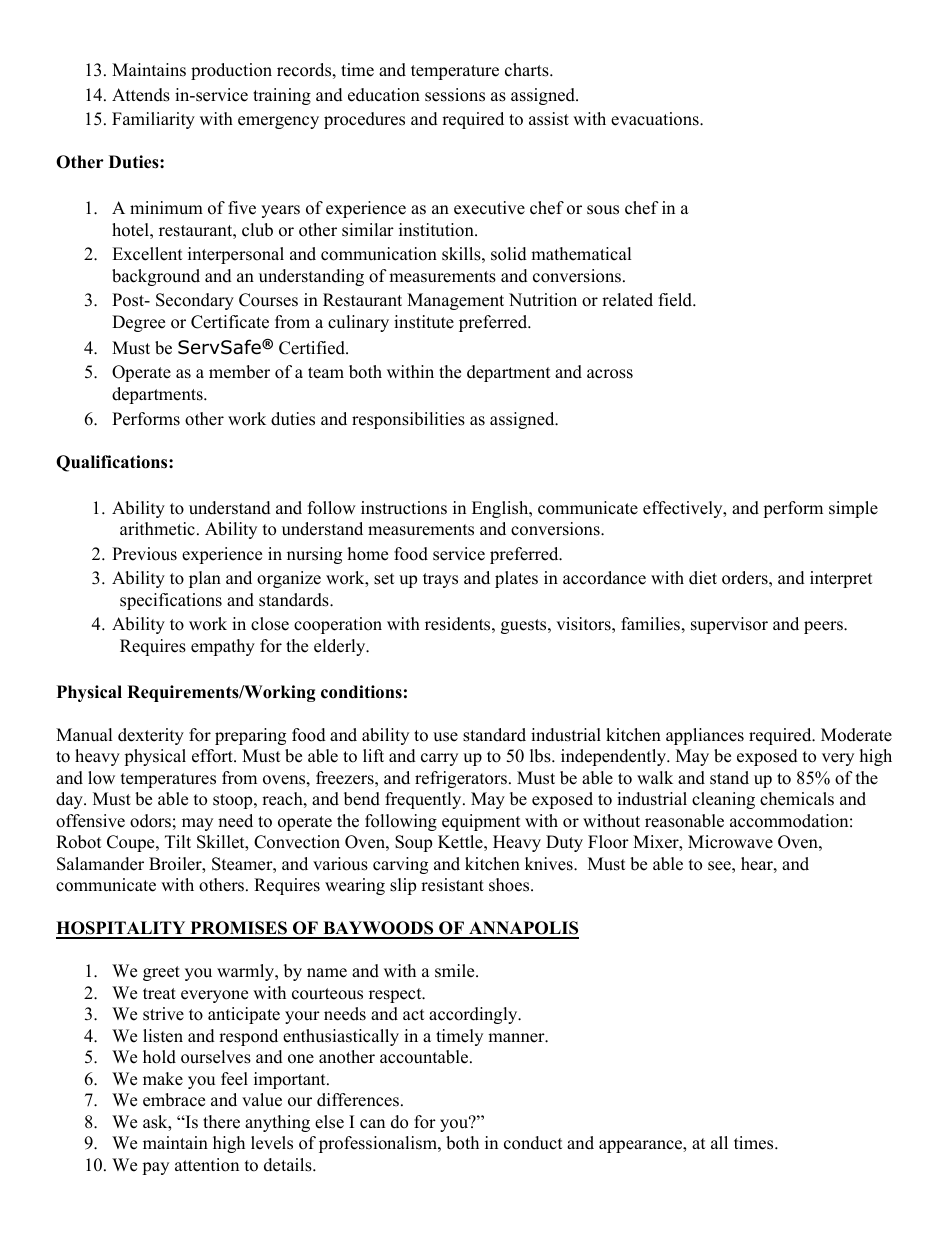 This document has height=1233, width=952. What do you see at coordinates (729, 625) in the document?
I see `supervisor` at bounding box center [729, 625].
